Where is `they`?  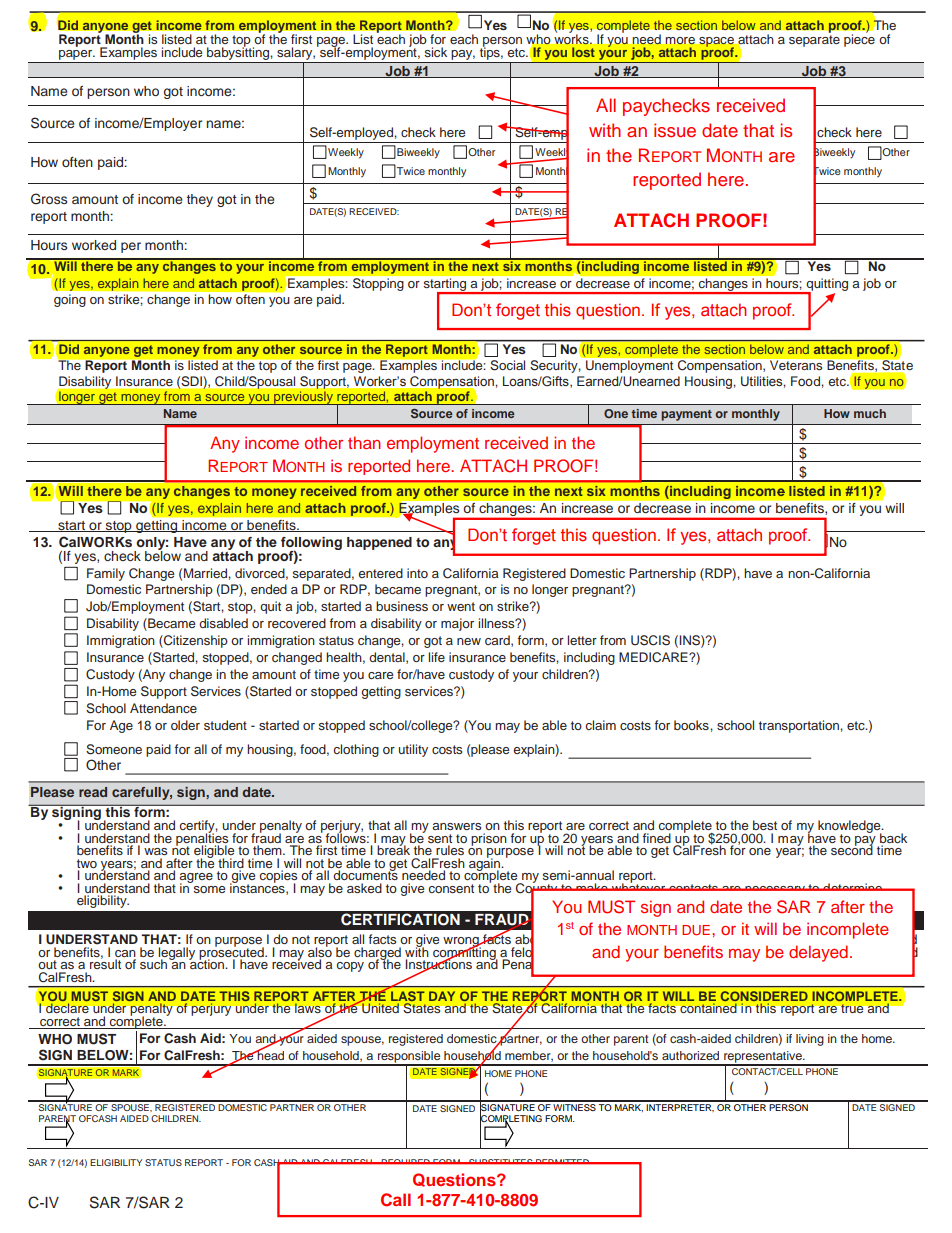 they is located at coordinates (200, 200).
